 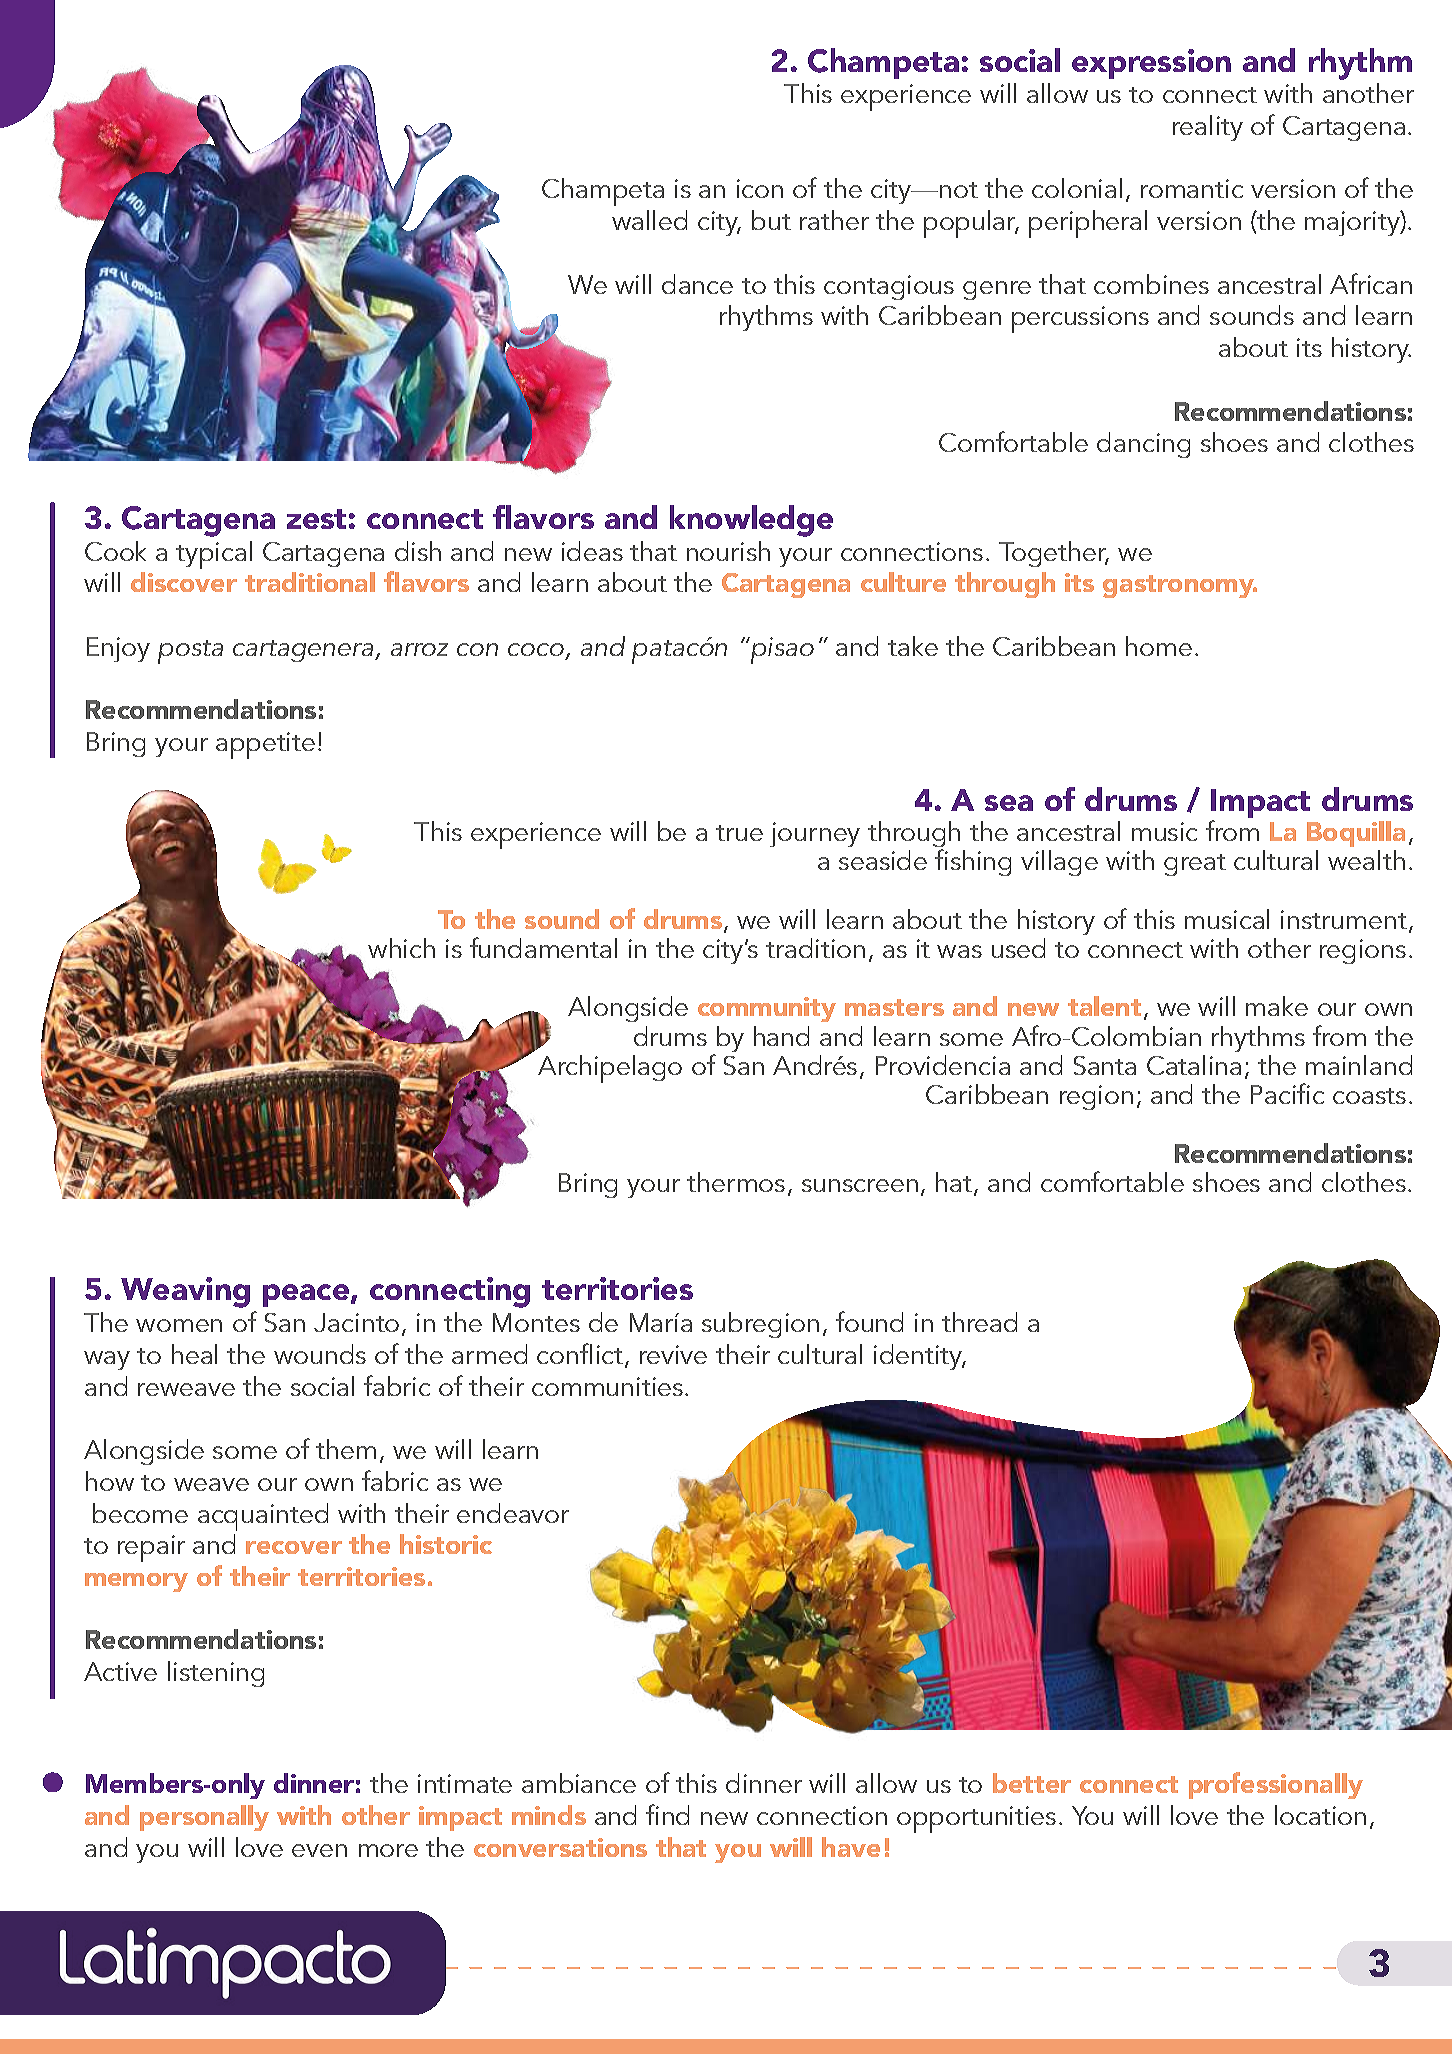 I want to click on icon, so click(x=760, y=188).
